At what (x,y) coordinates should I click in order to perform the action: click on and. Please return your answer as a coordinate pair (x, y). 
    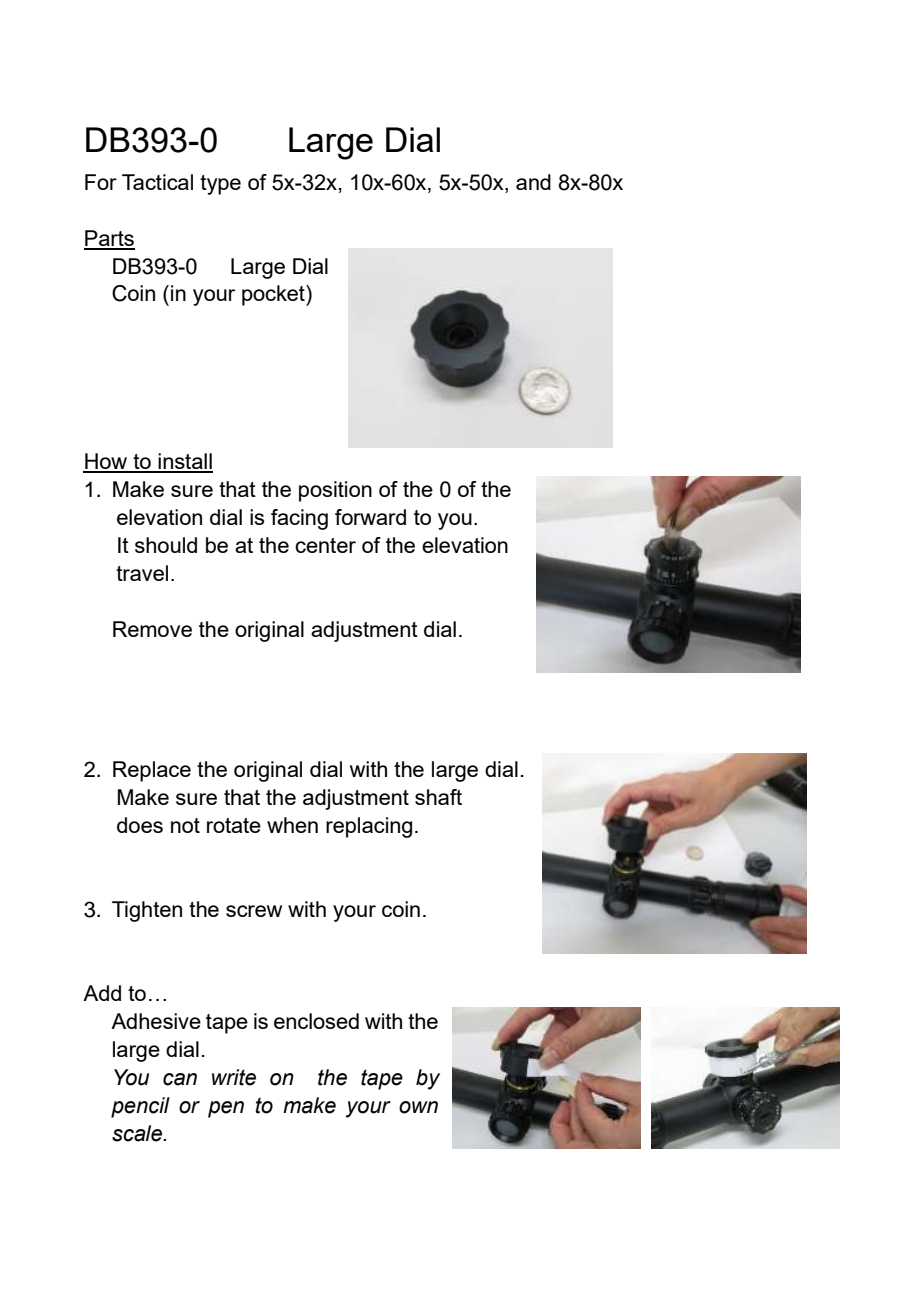
    Looking at the image, I should click on (533, 182).
